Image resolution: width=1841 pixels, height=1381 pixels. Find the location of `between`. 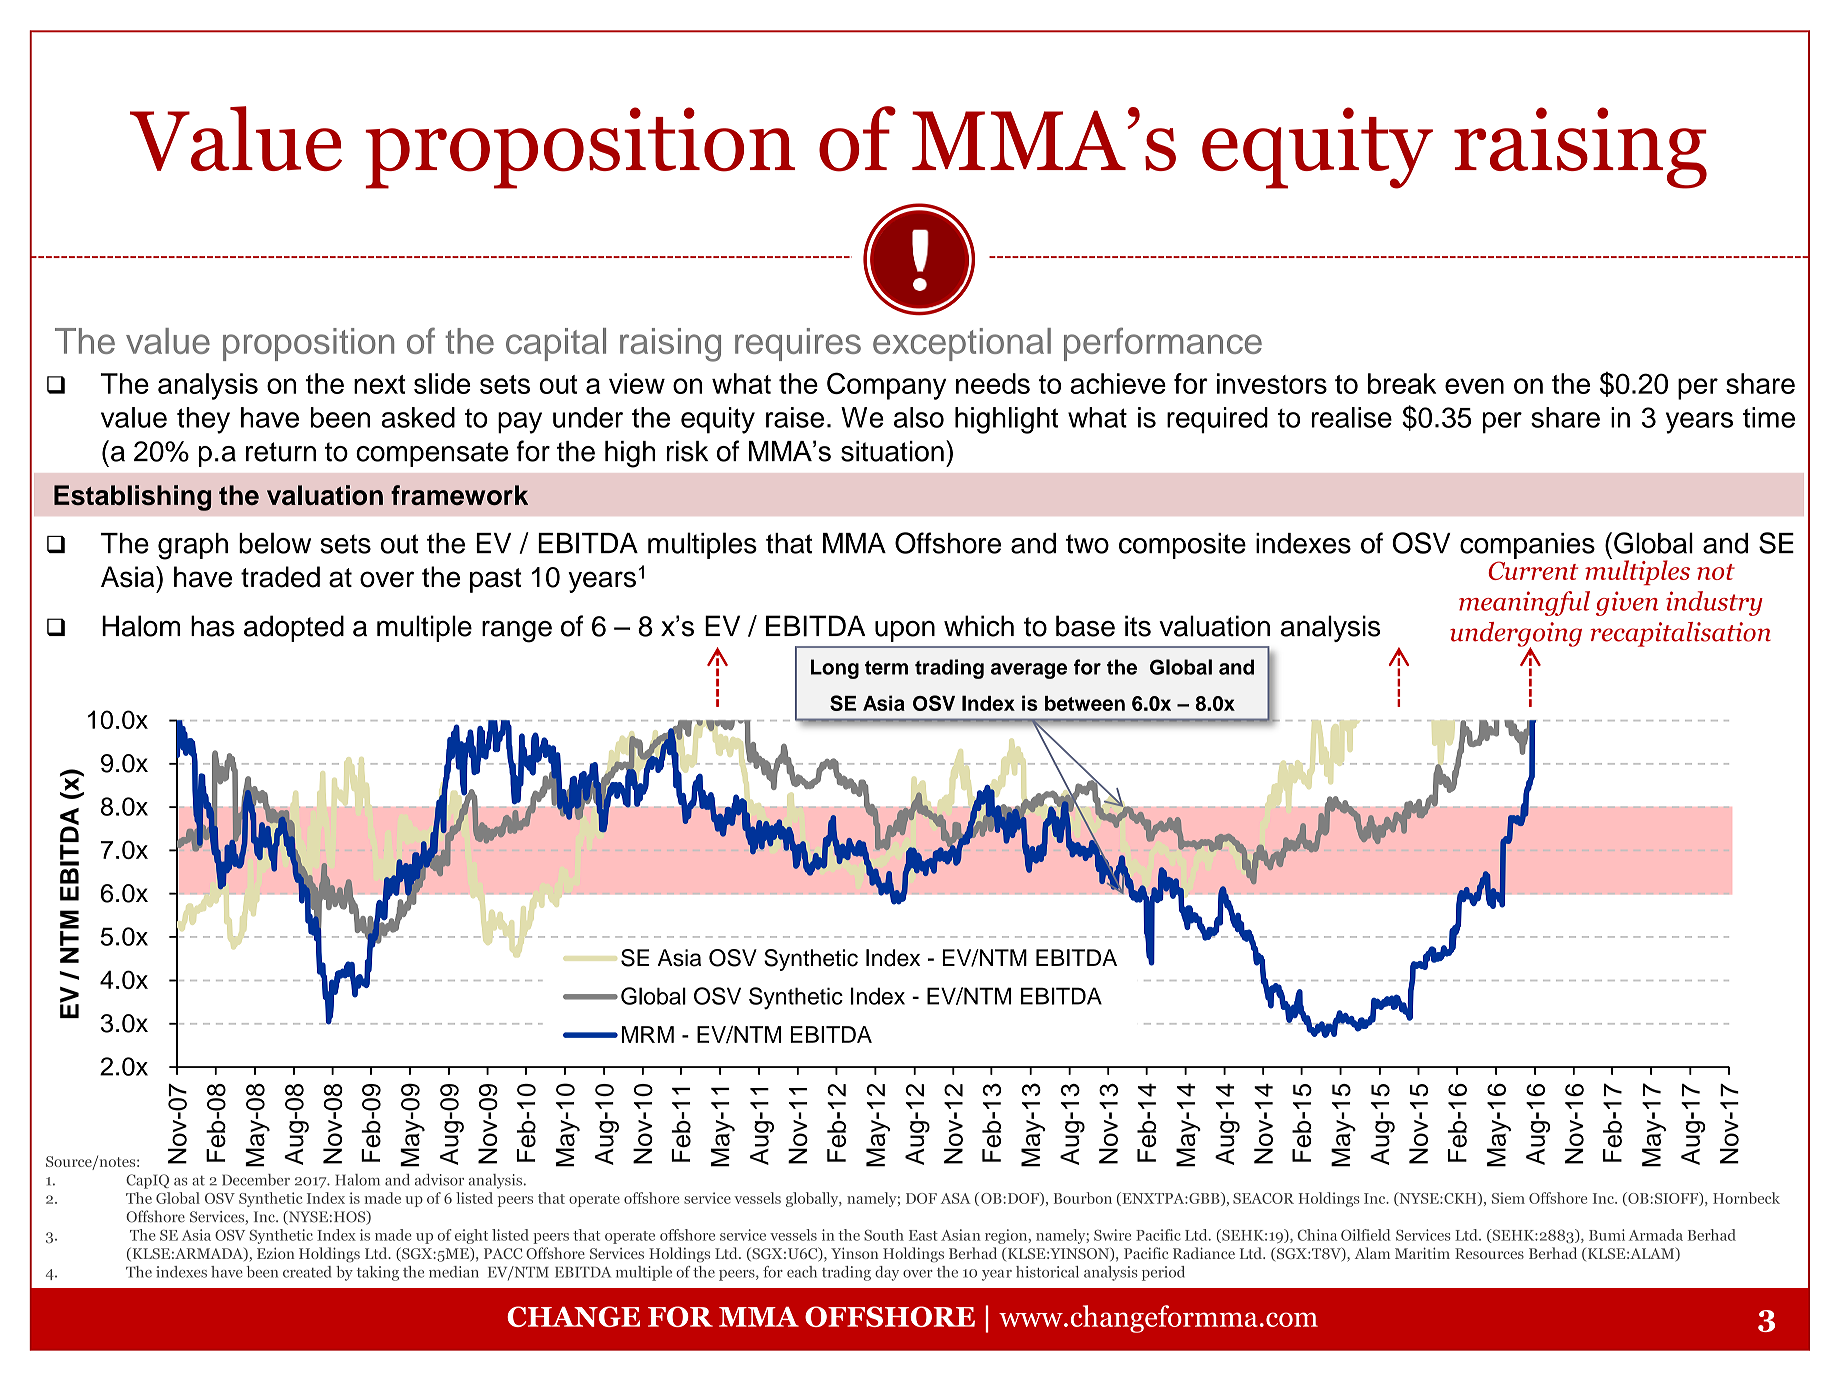

between is located at coordinates (1085, 703).
